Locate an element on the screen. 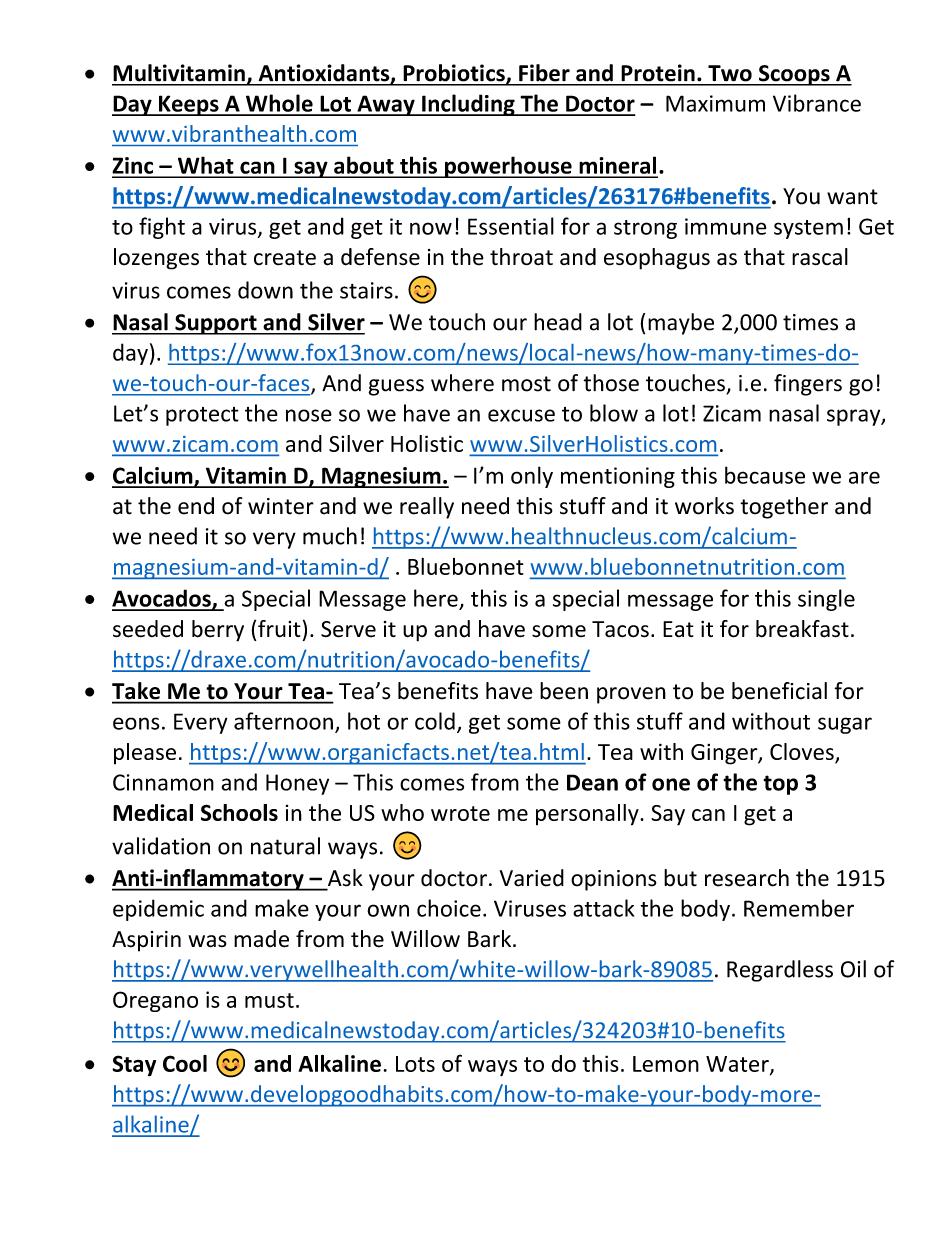 The height and width of the screenshot is (1233, 952). Schools is located at coordinates (239, 812).
